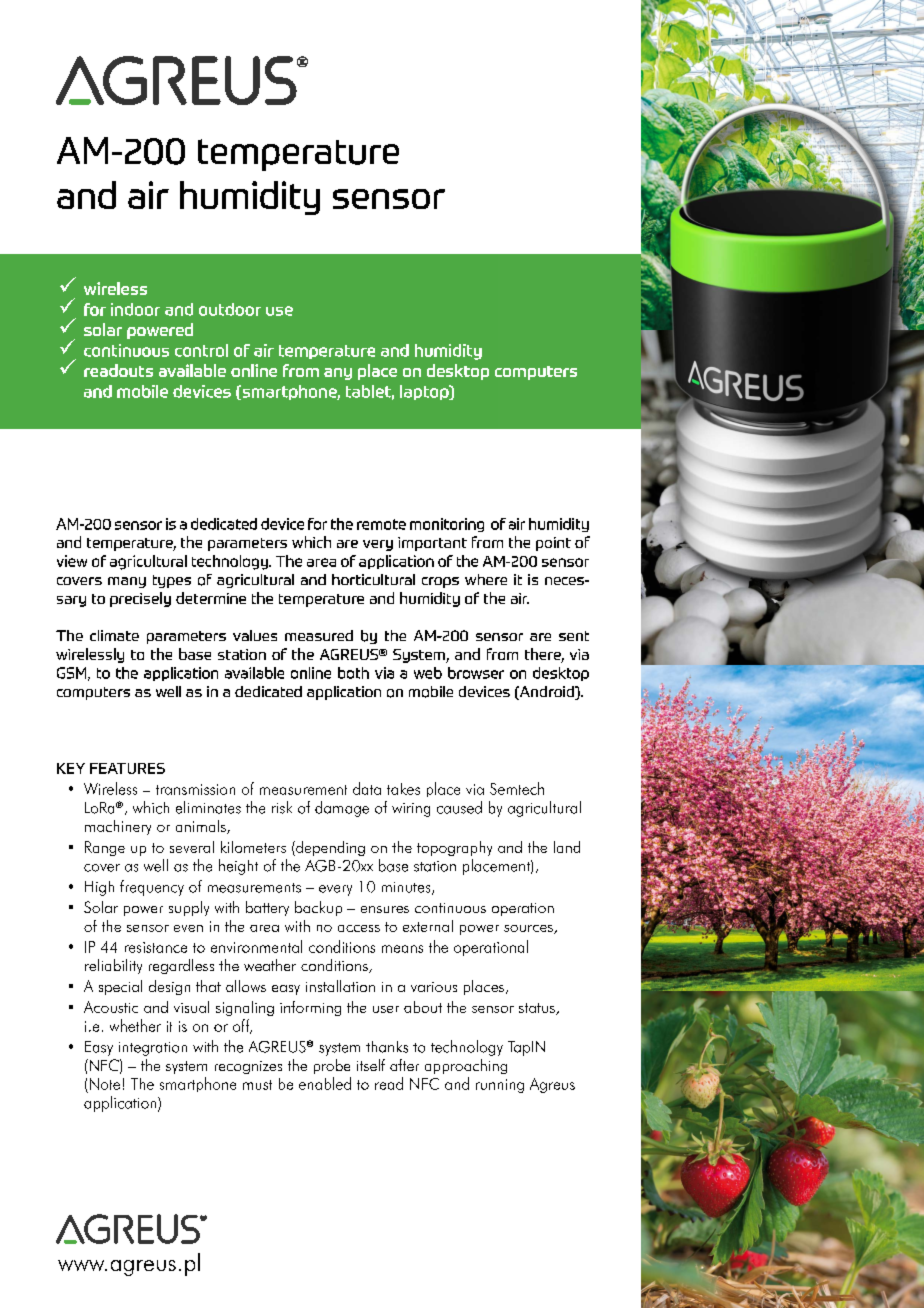  What do you see at coordinates (342, 809) in the screenshot?
I see `damage` at bounding box center [342, 809].
